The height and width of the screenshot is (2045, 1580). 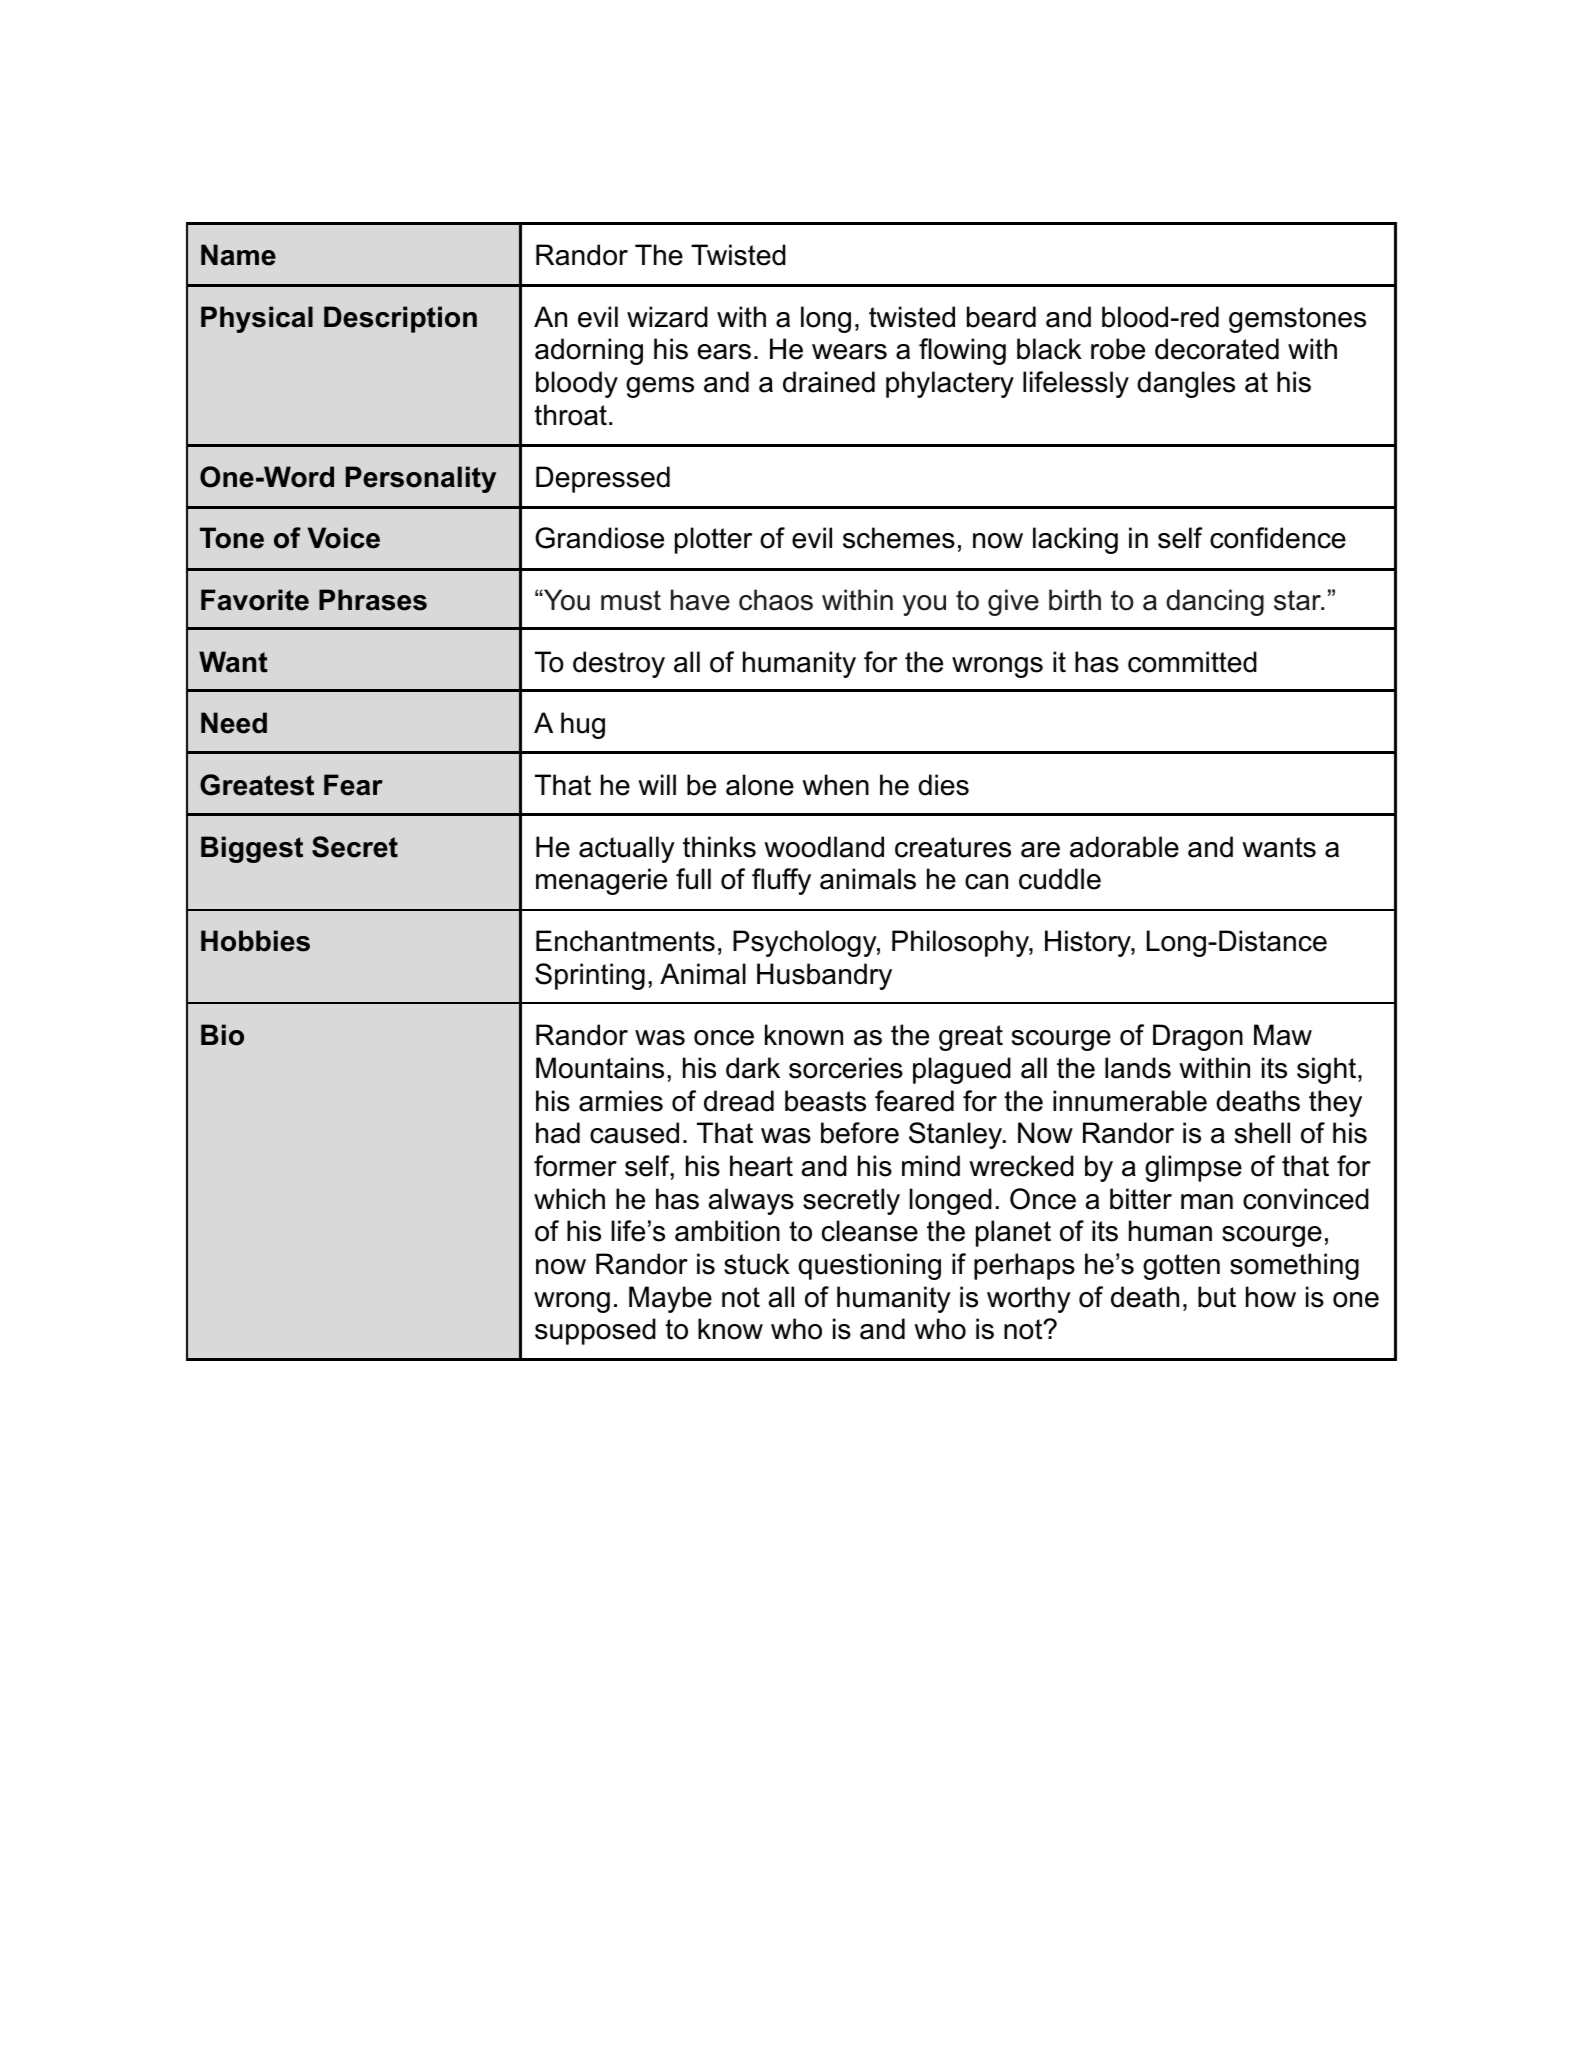 What do you see at coordinates (667, 317) in the screenshot?
I see `wizard` at bounding box center [667, 317].
